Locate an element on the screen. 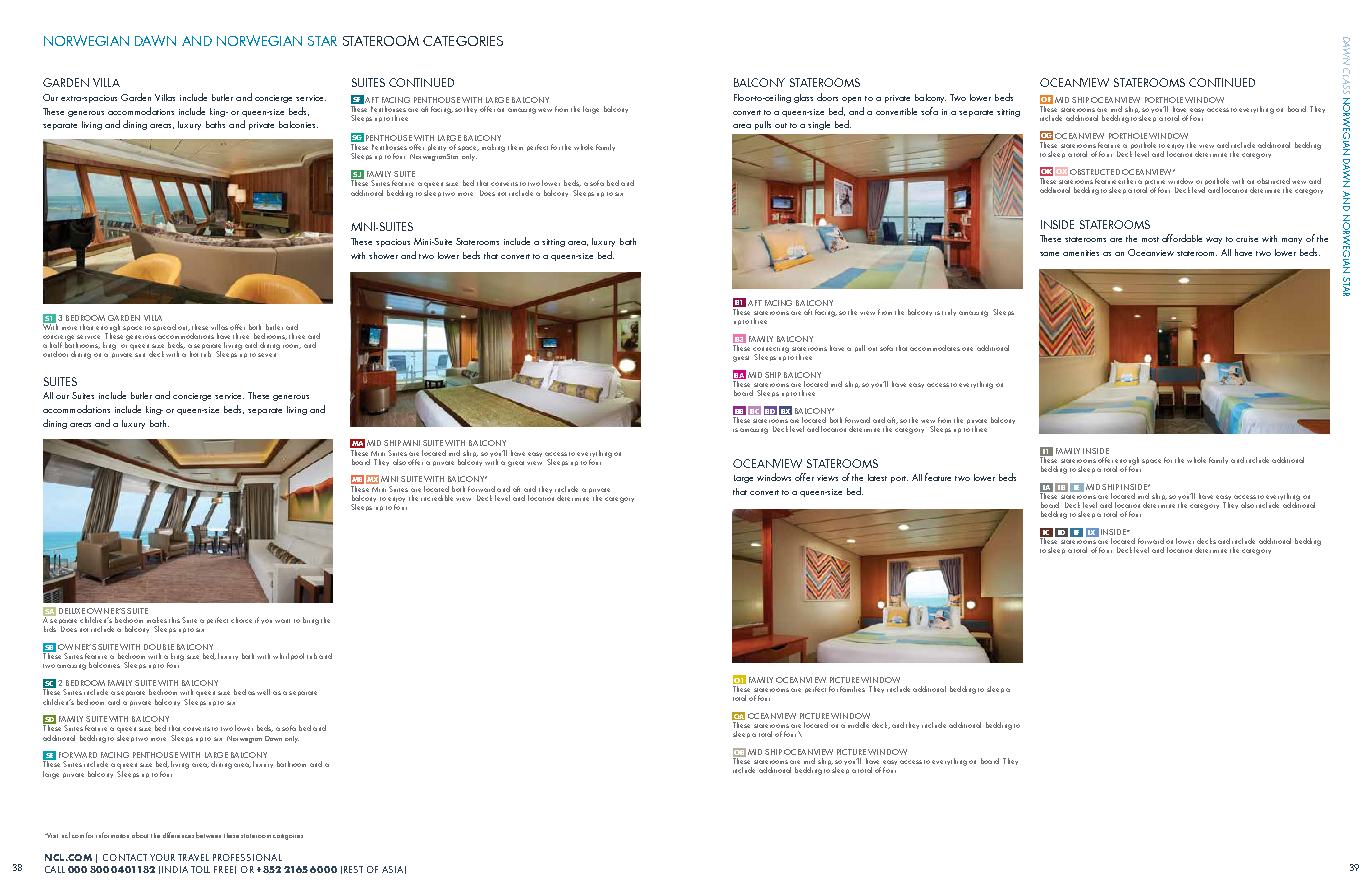 The width and height of the screenshot is (1372, 891). middle is located at coordinates (858, 725).
